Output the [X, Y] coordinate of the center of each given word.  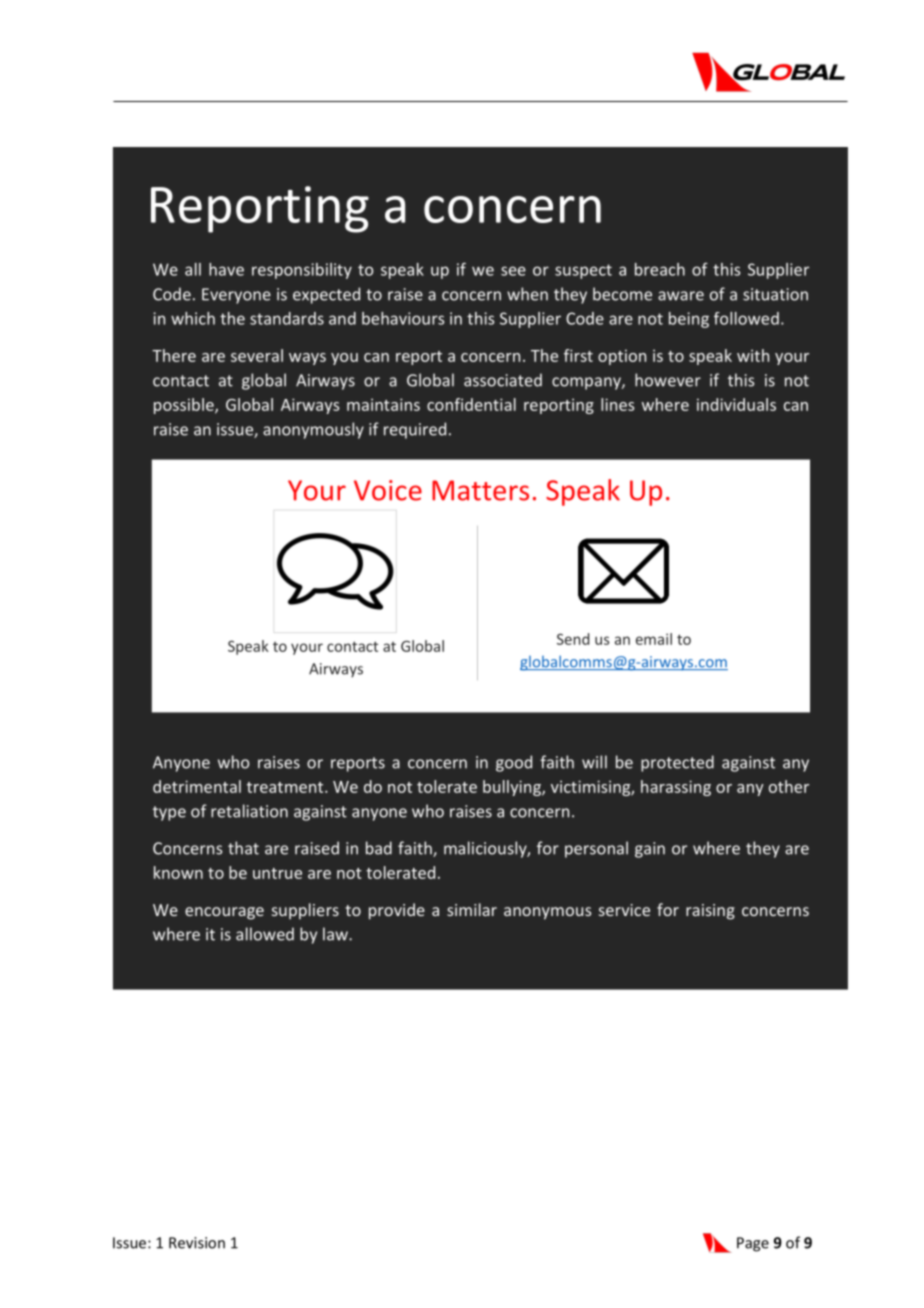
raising [710, 912]
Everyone [236, 296]
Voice [388, 490]
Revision [197, 1243]
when [527, 294]
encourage [224, 913]
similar [472, 909]
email [654, 639]
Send [573, 639]
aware [681, 296]
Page [753, 1244]
